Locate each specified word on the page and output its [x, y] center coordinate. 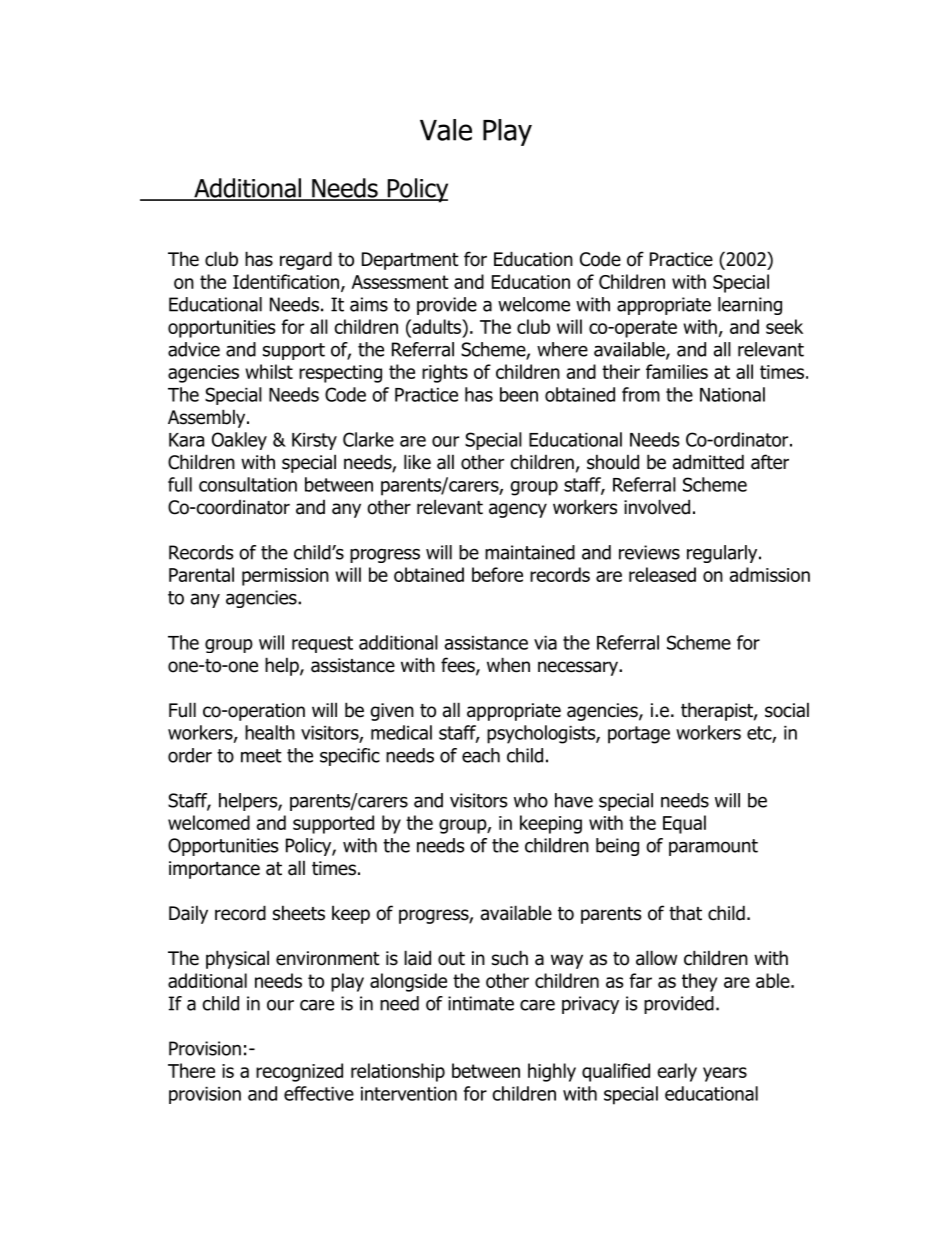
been [519, 394]
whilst [269, 371]
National [732, 394]
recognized [299, 1072]
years [725, 1074]
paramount [713, 847]
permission [285, 577]
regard [306, 260]
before [497, 574]
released [662, 574]
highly [552, 1072]
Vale [446, 130]
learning [750, 306]
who [531, 800]
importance [214, 870]
